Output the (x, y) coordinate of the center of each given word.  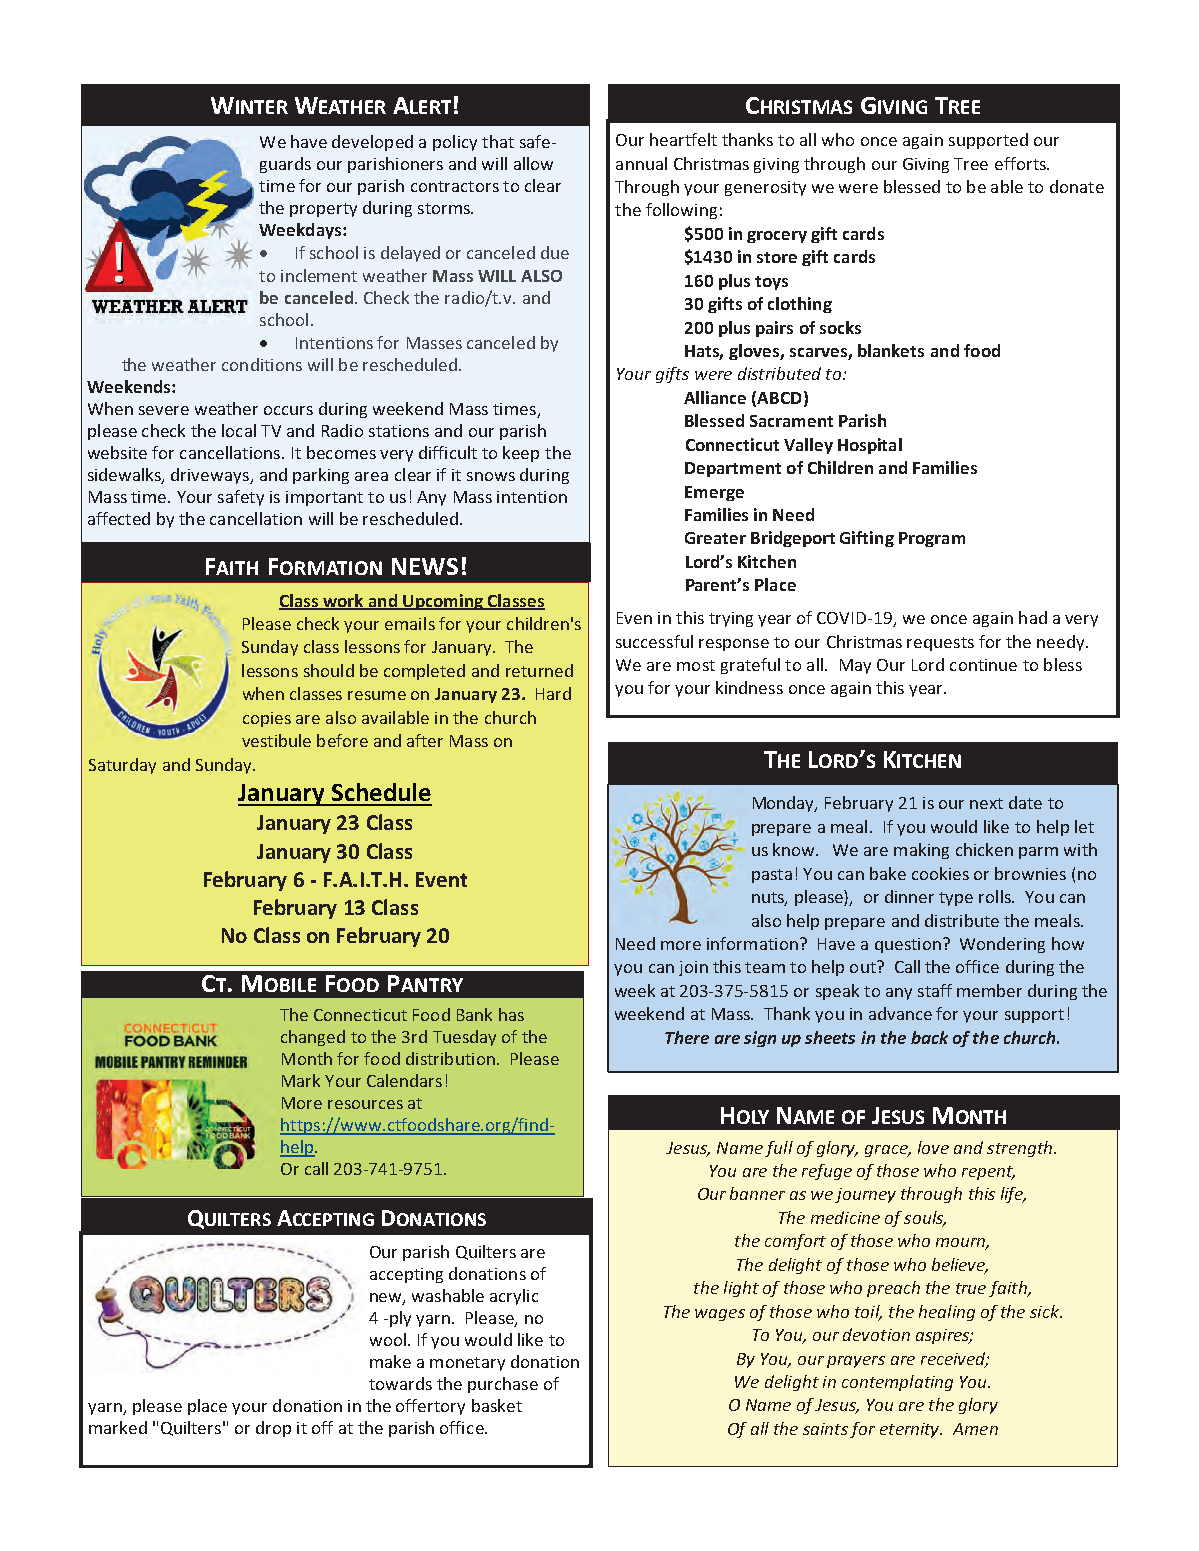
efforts (1021, 163)
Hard (553, 693)
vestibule (276, 740)
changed (313, 1038)
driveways (211, 476)
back (929, 1037)
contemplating (897, 1383)
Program (932, 539)
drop (273, 1429)
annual (641, 163)
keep (521, 454)
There (687, 1037)
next (986, 803)
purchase (503, 1385)
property (323, 210)
